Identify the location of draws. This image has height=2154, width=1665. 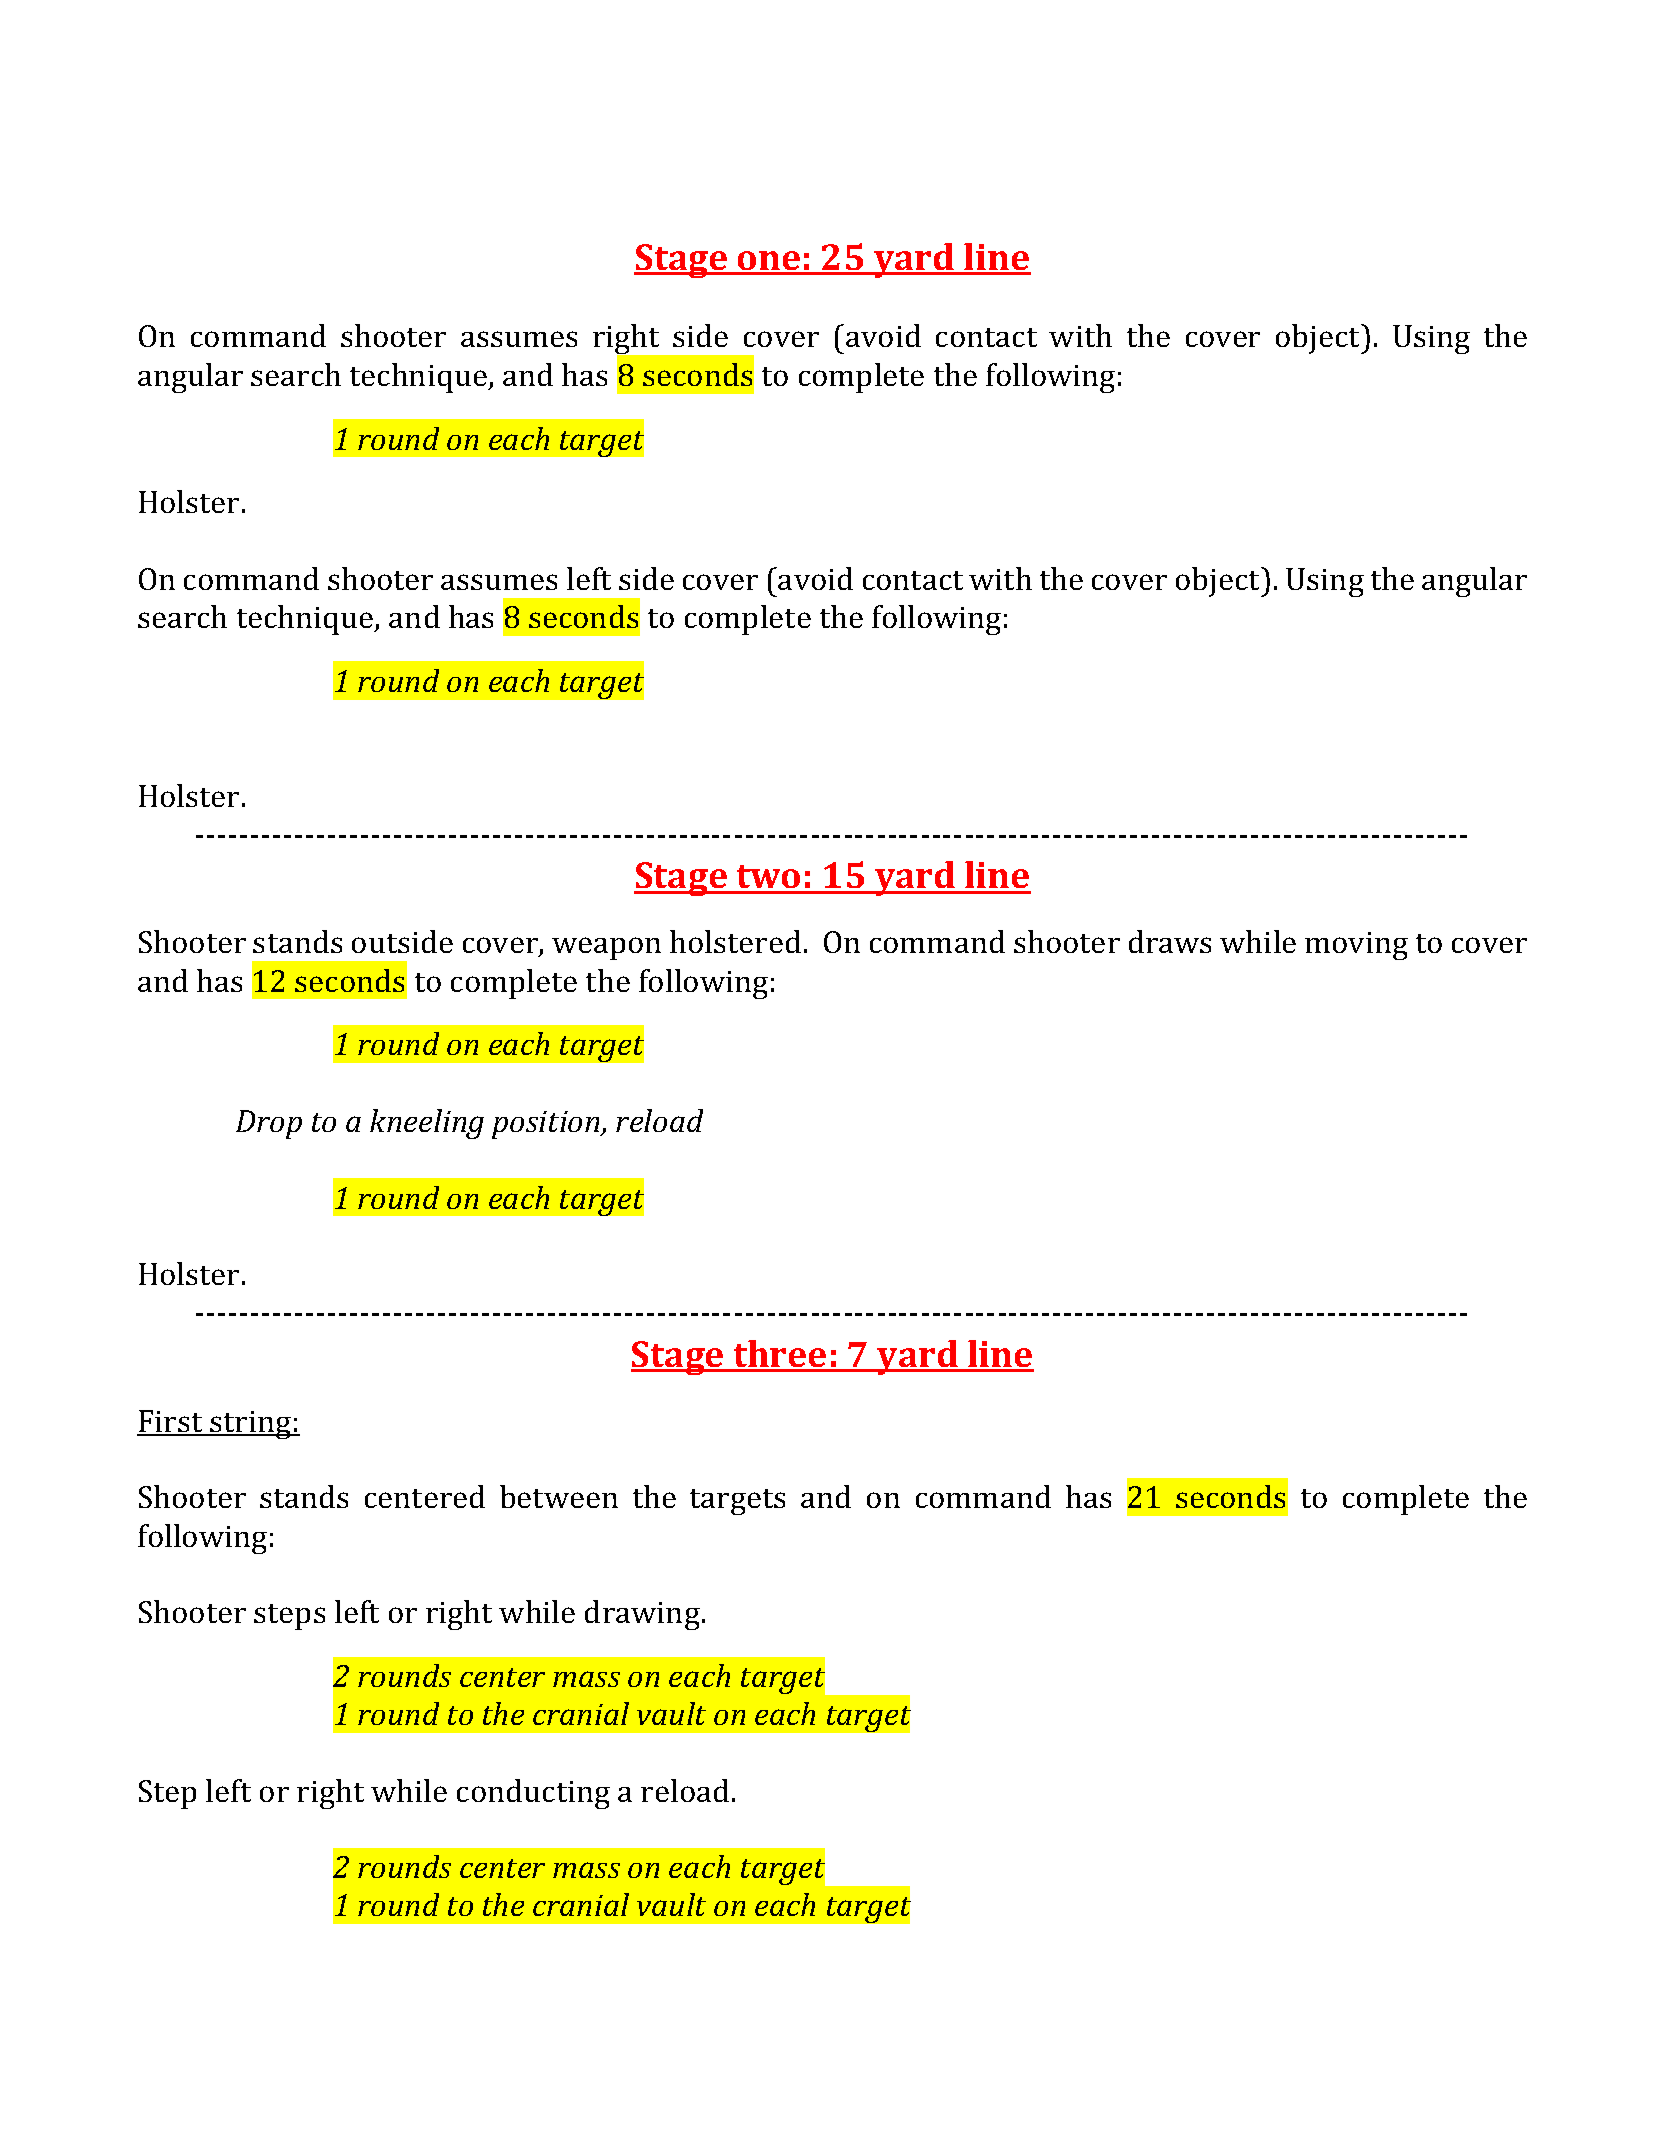
(1170, 941).
